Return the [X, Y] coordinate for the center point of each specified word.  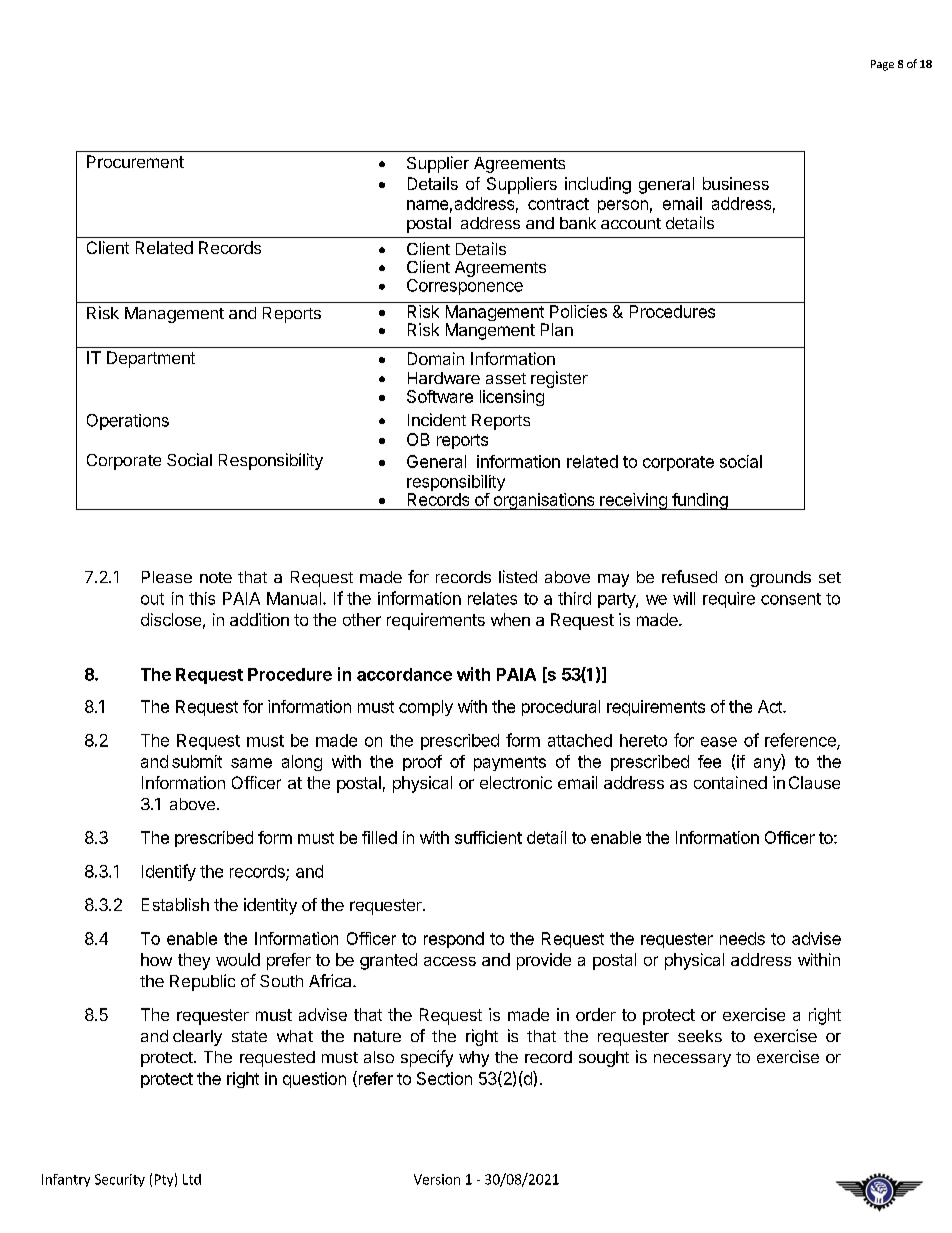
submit [197, 761]
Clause [814, 782]
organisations [544, 501]
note [216, 577]
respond [454, 940]
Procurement [135, 161]
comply [426, 708]
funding [700, 501]
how [156, 959]
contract [558, 204]
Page [882, 65]
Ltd [192, 1179]
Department [151, 359]
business [736, 183]
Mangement [490, 331]
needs [742, 938]
